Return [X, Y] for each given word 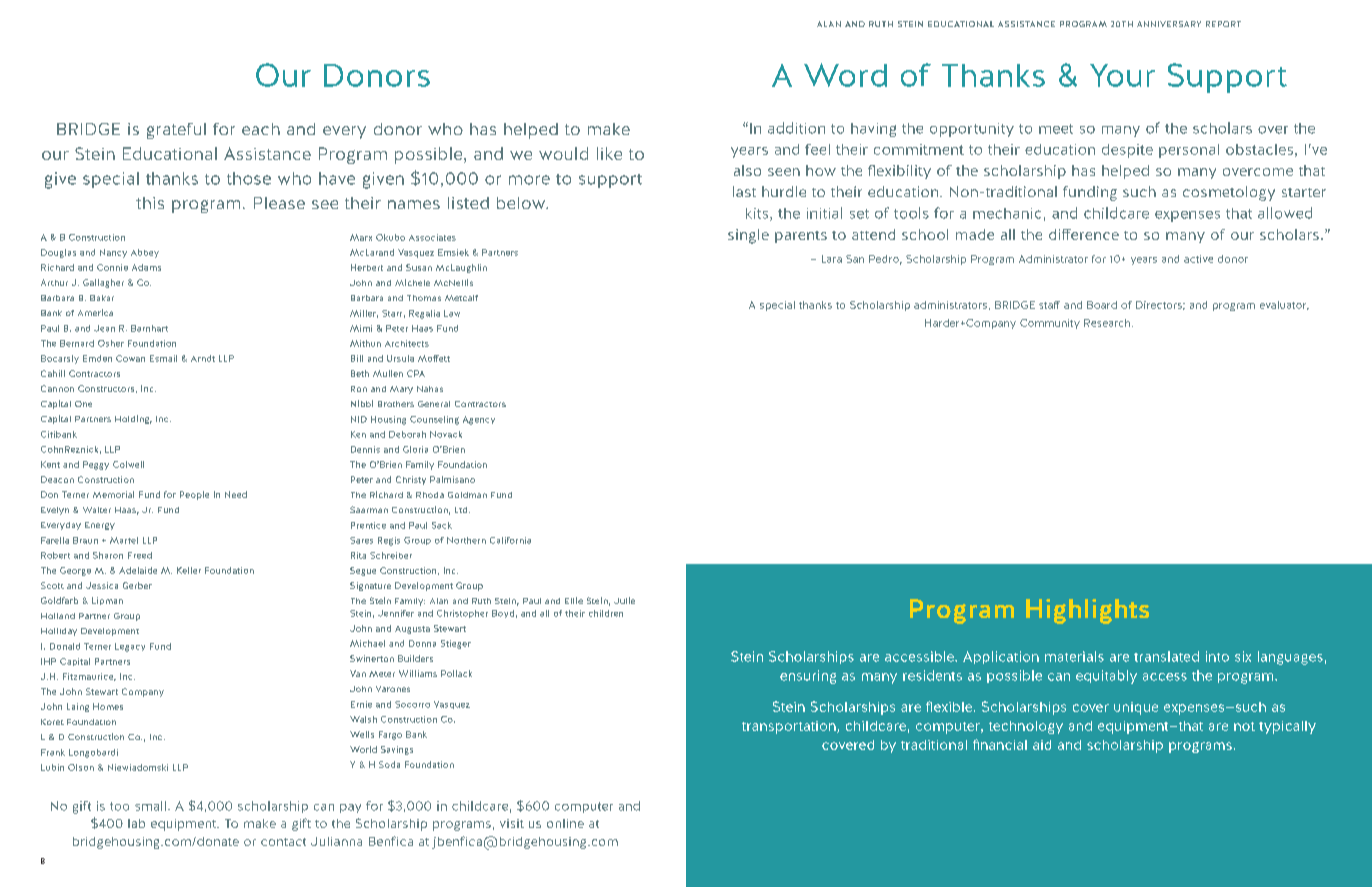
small [150, 806]
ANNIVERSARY [1169, 24]
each [261, 129]
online [565, 823]
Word [845, 75]
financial [1000, 744]
